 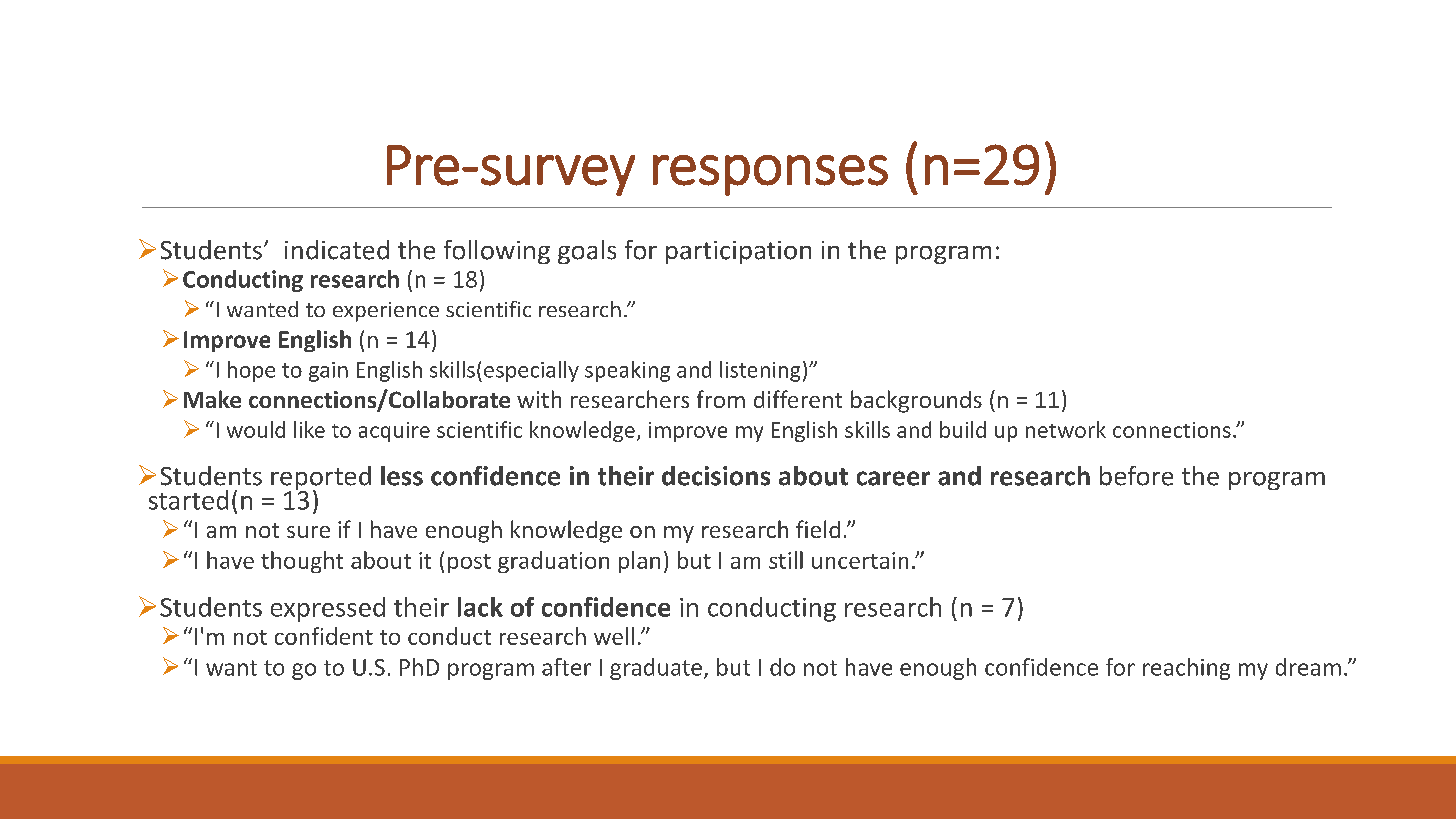 What do you see at coordinates (337, 250) in the page?
I see `indicated` at bounding box center [337, 250].
